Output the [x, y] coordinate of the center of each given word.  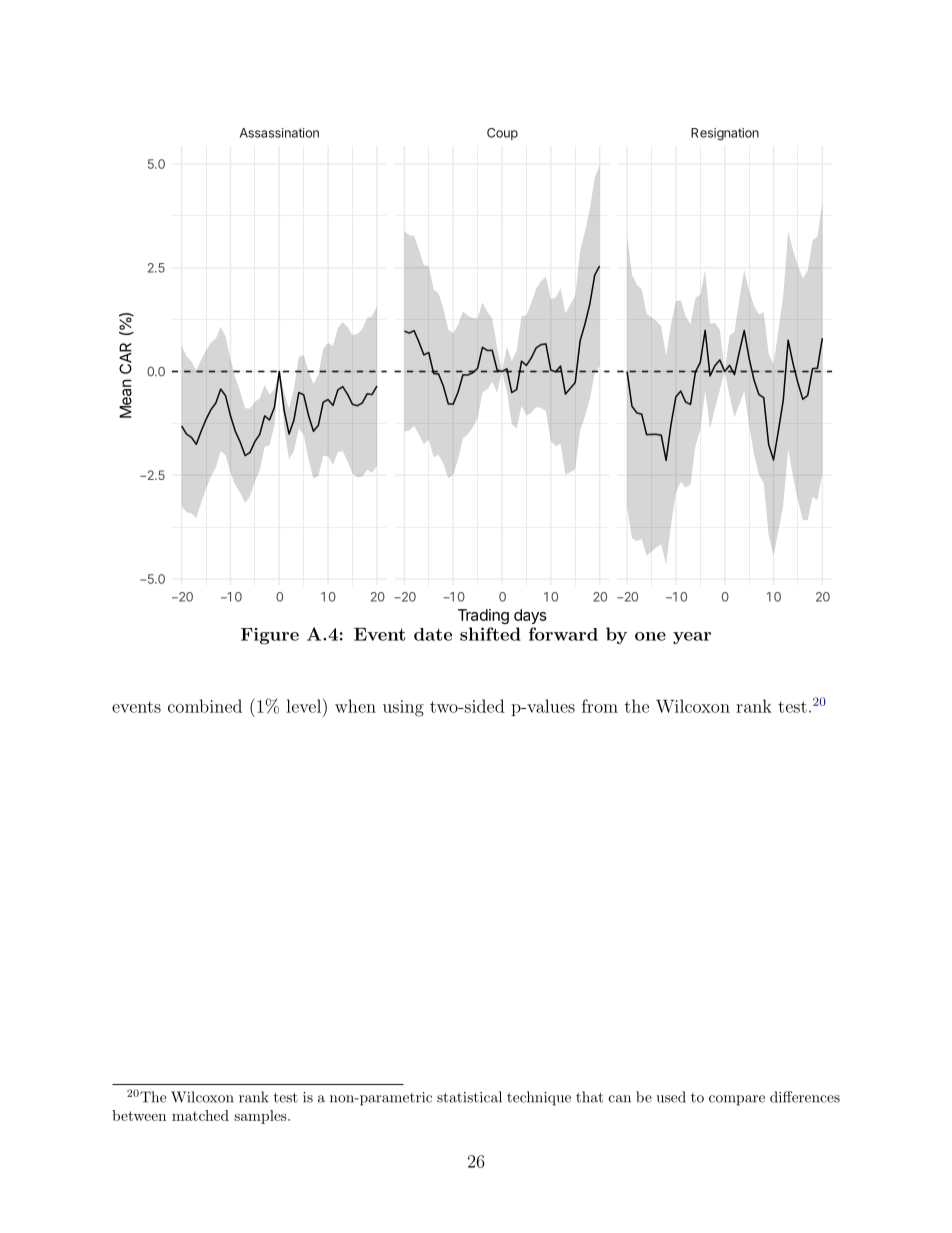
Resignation [725, 134]
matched [200, 1115]
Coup [502, 134]
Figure [270, 636]
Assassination [279, 133]
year [692, 638]
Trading [483, 616]
